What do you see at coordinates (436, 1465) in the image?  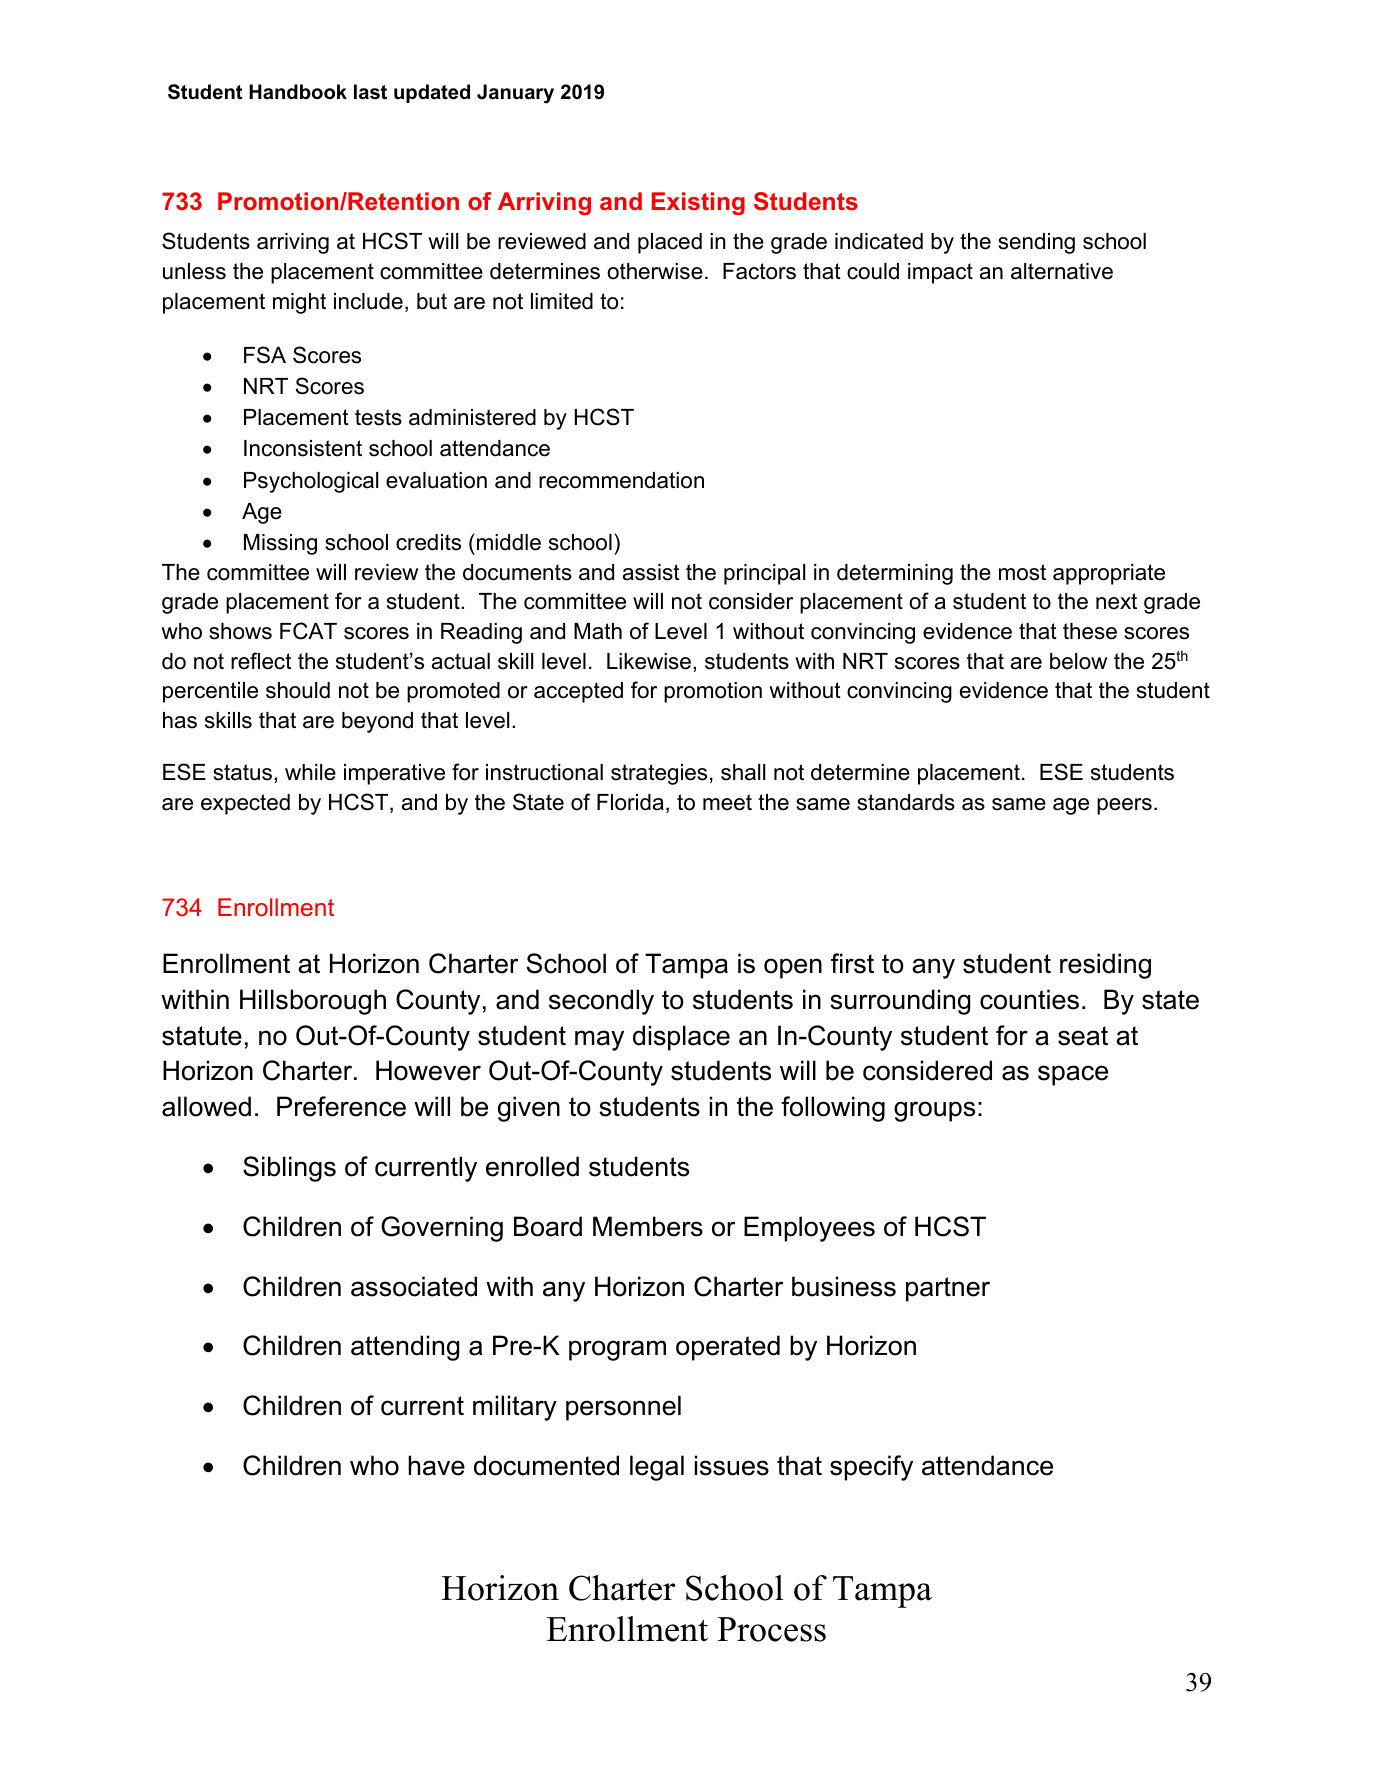 I see `have` at bounding box center [436, 1465].
